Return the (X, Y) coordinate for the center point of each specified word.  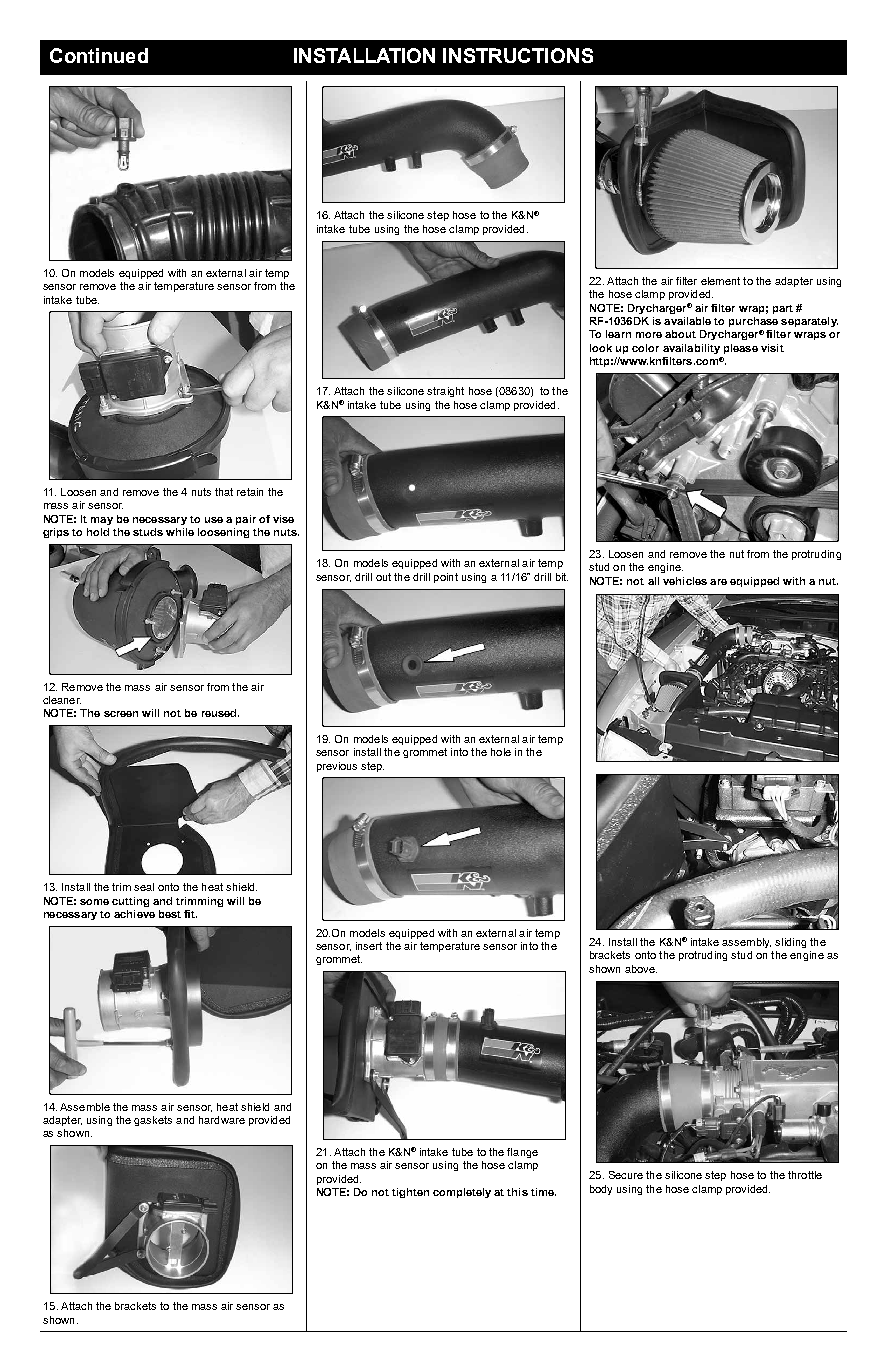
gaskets (153, 1121)
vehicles (685, 581)
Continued (99, 55)
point (446, 578)
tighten (410, 1193)
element (720, 281)
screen (121, 714)
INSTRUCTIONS (518, 55)
